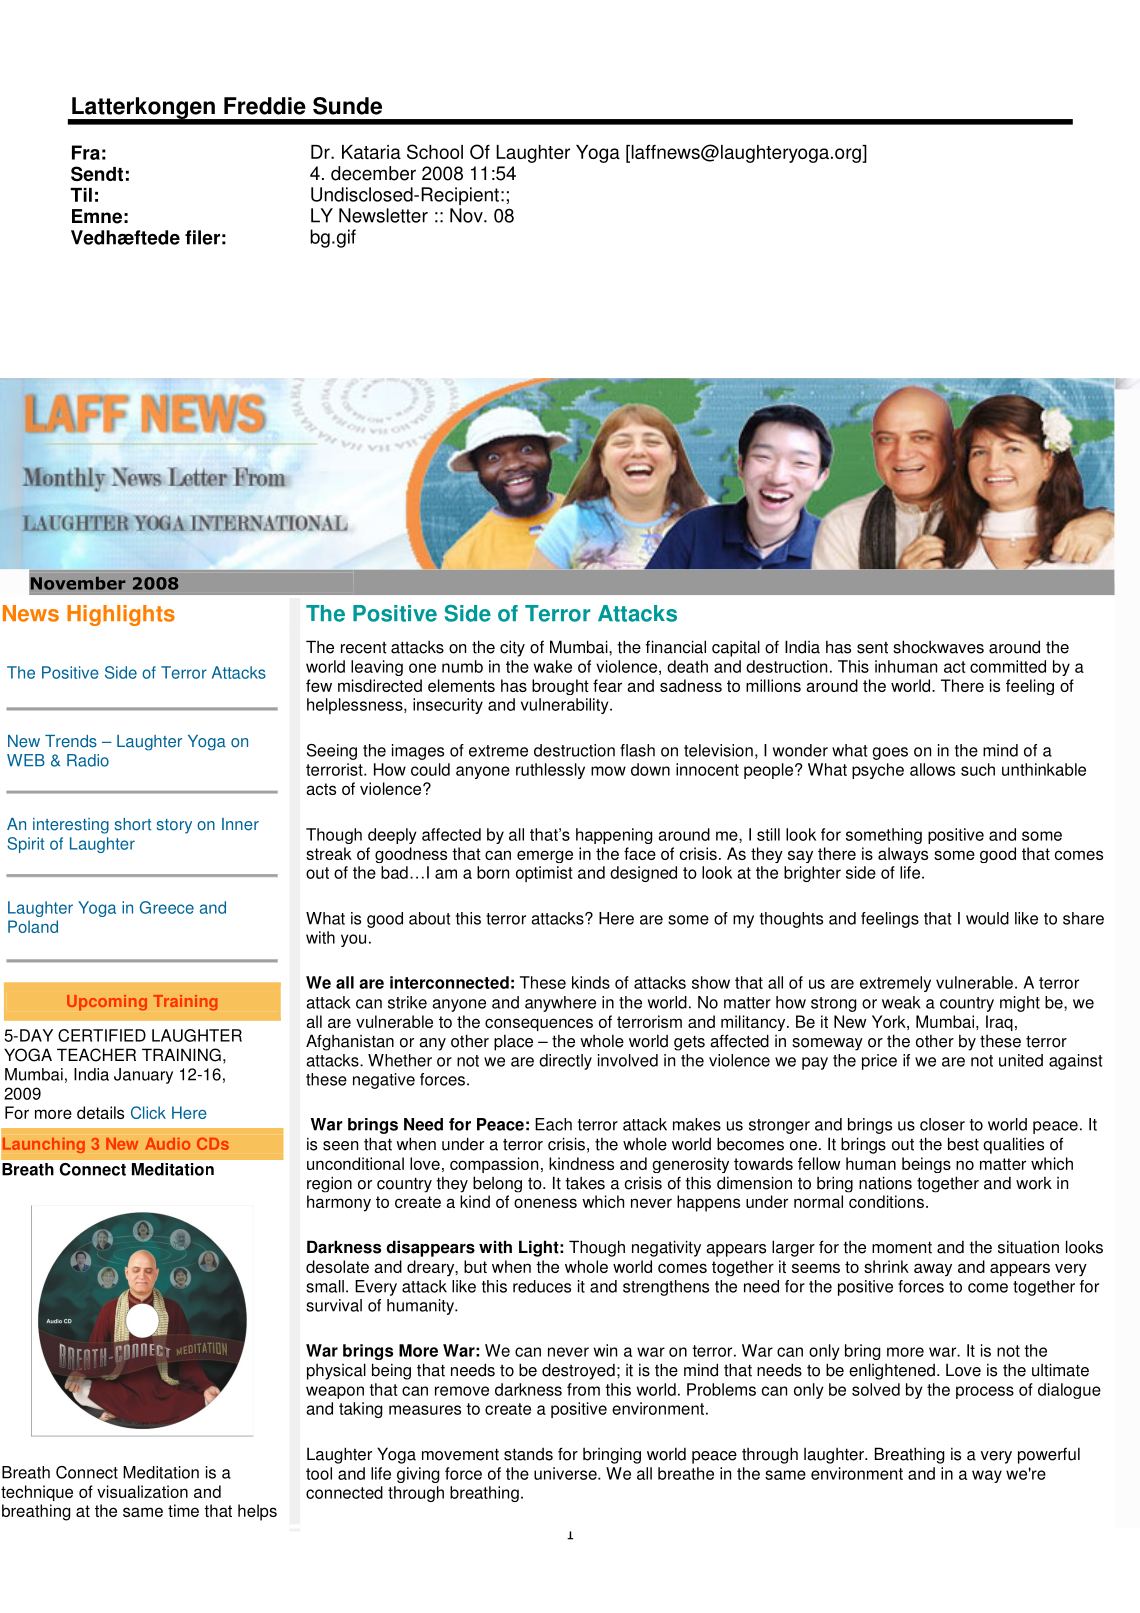 The height and width of the page is (1613, 1140). Describe the element at coordinates (978, 769) in the page. I see `such` at that location.
